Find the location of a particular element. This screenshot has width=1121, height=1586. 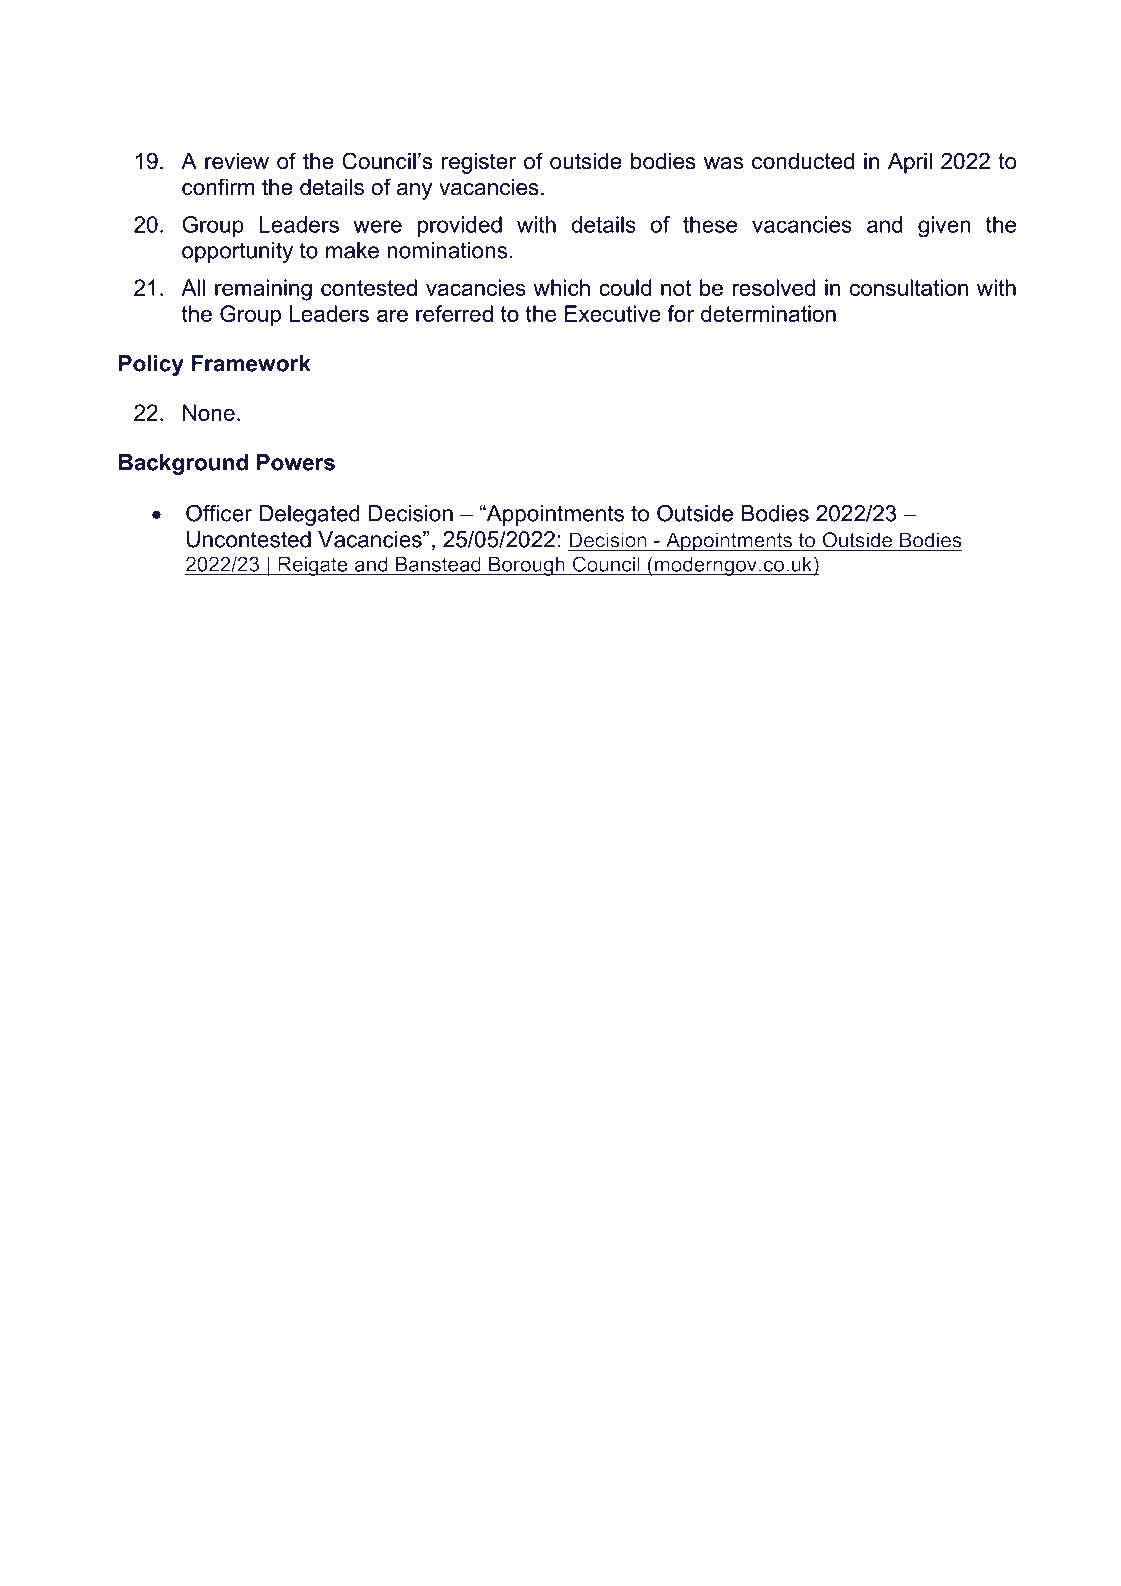

remaining is located at coordinates (263, 290).
